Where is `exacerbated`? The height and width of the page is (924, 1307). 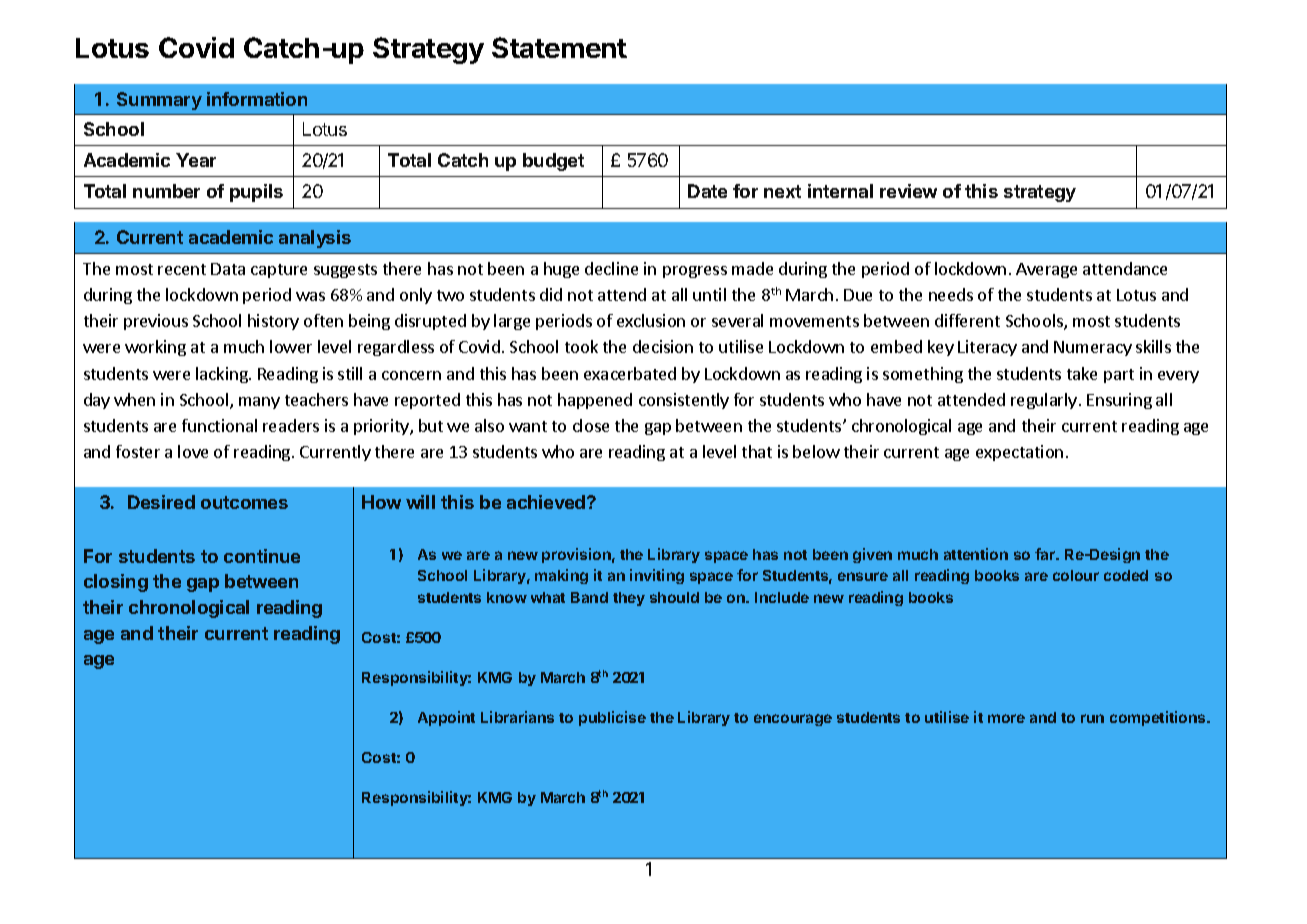 exacerbated is located at coordinates (630, 373).
